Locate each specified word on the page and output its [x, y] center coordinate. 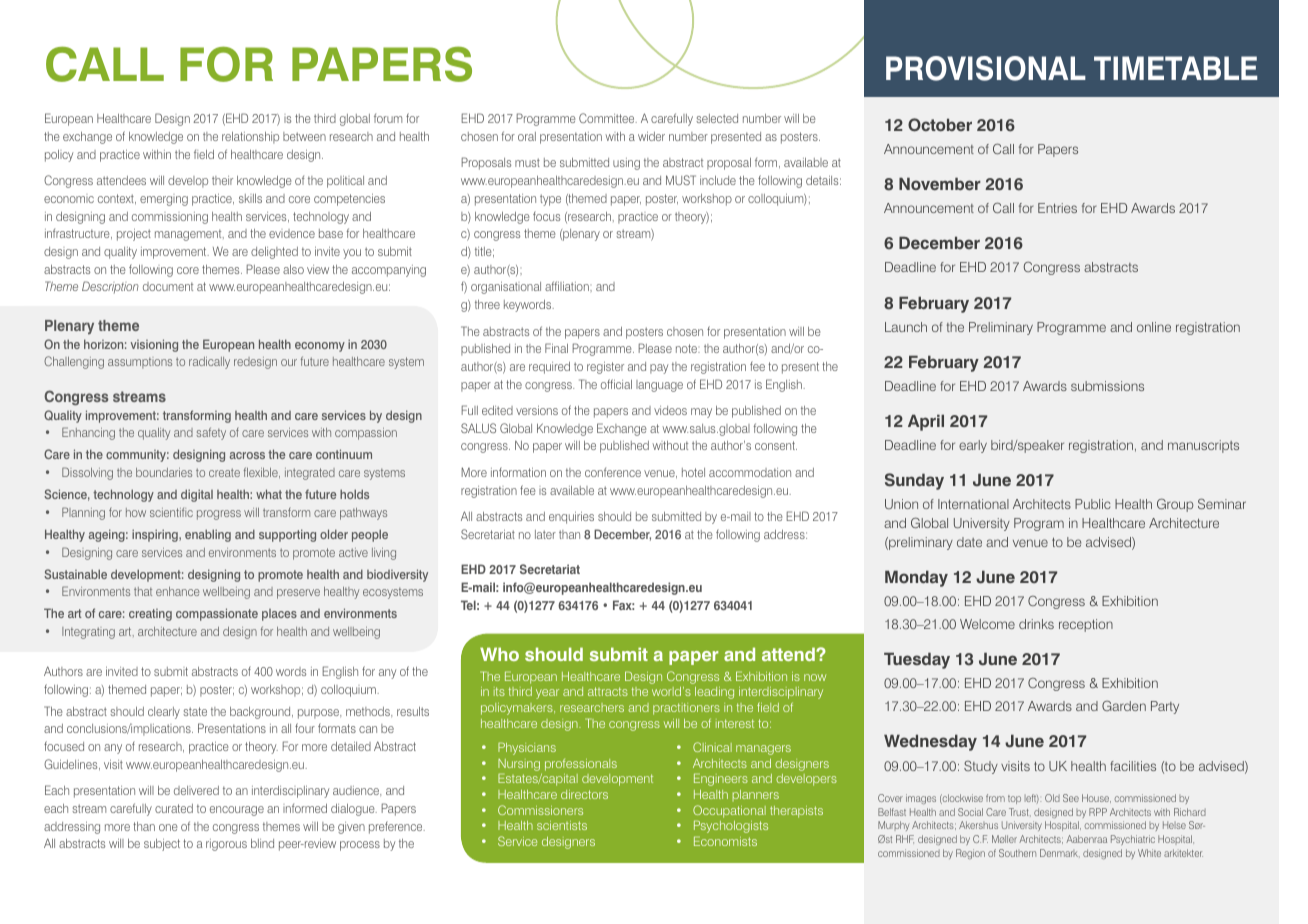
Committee [608, 118]
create [224, 472]
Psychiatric [1133, 840]
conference [613, 472]
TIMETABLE [1176, 68]
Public [1093, 504]
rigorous [226, 845]
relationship [250, 138]
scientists [562, 825]
